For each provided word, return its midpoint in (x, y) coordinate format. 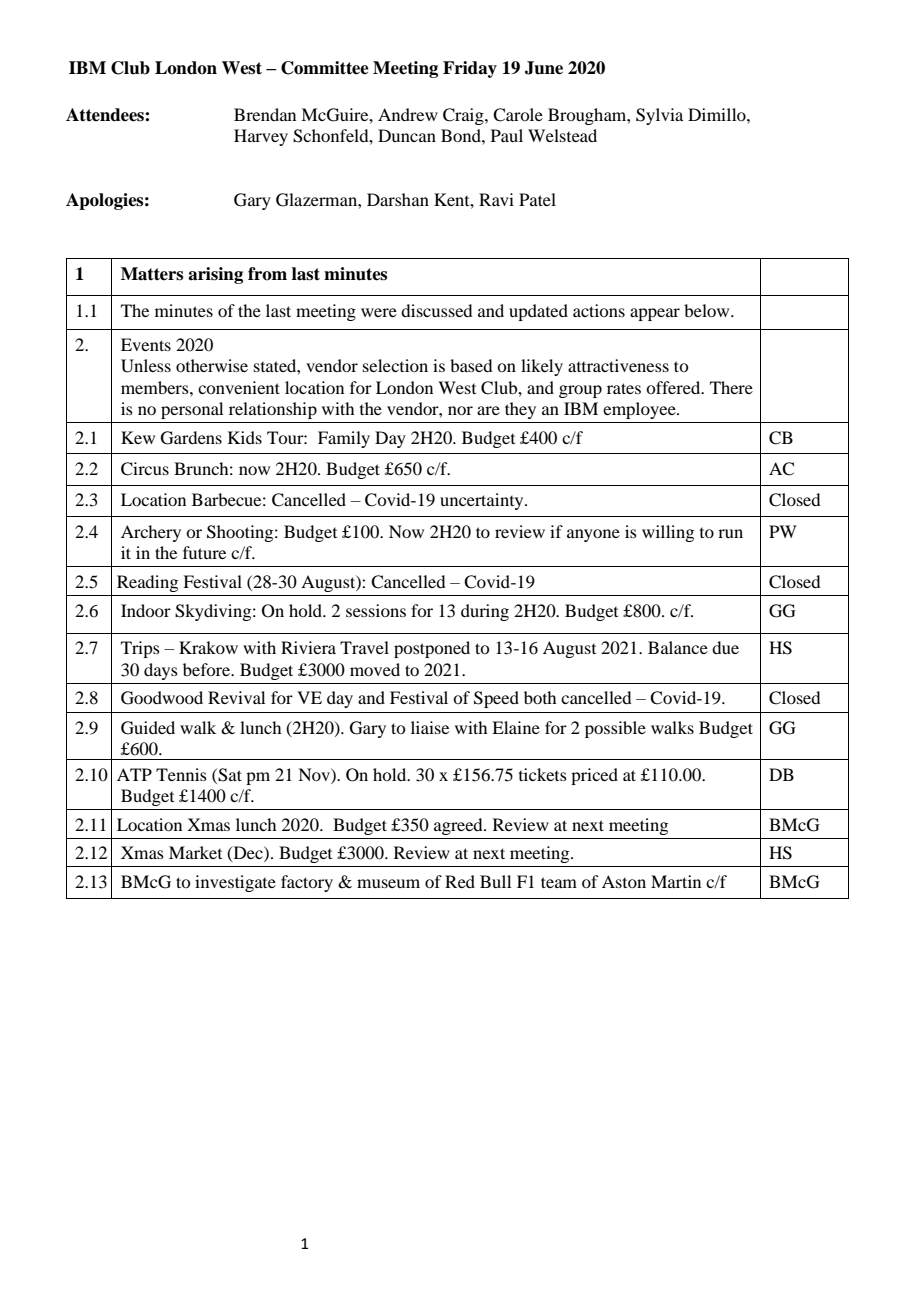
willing (668, 533)
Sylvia (659, 116)
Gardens (191, 438)
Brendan (265, 114)
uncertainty (483, 501)
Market (195, 852)
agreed (459, 826)
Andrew (408, 114)
